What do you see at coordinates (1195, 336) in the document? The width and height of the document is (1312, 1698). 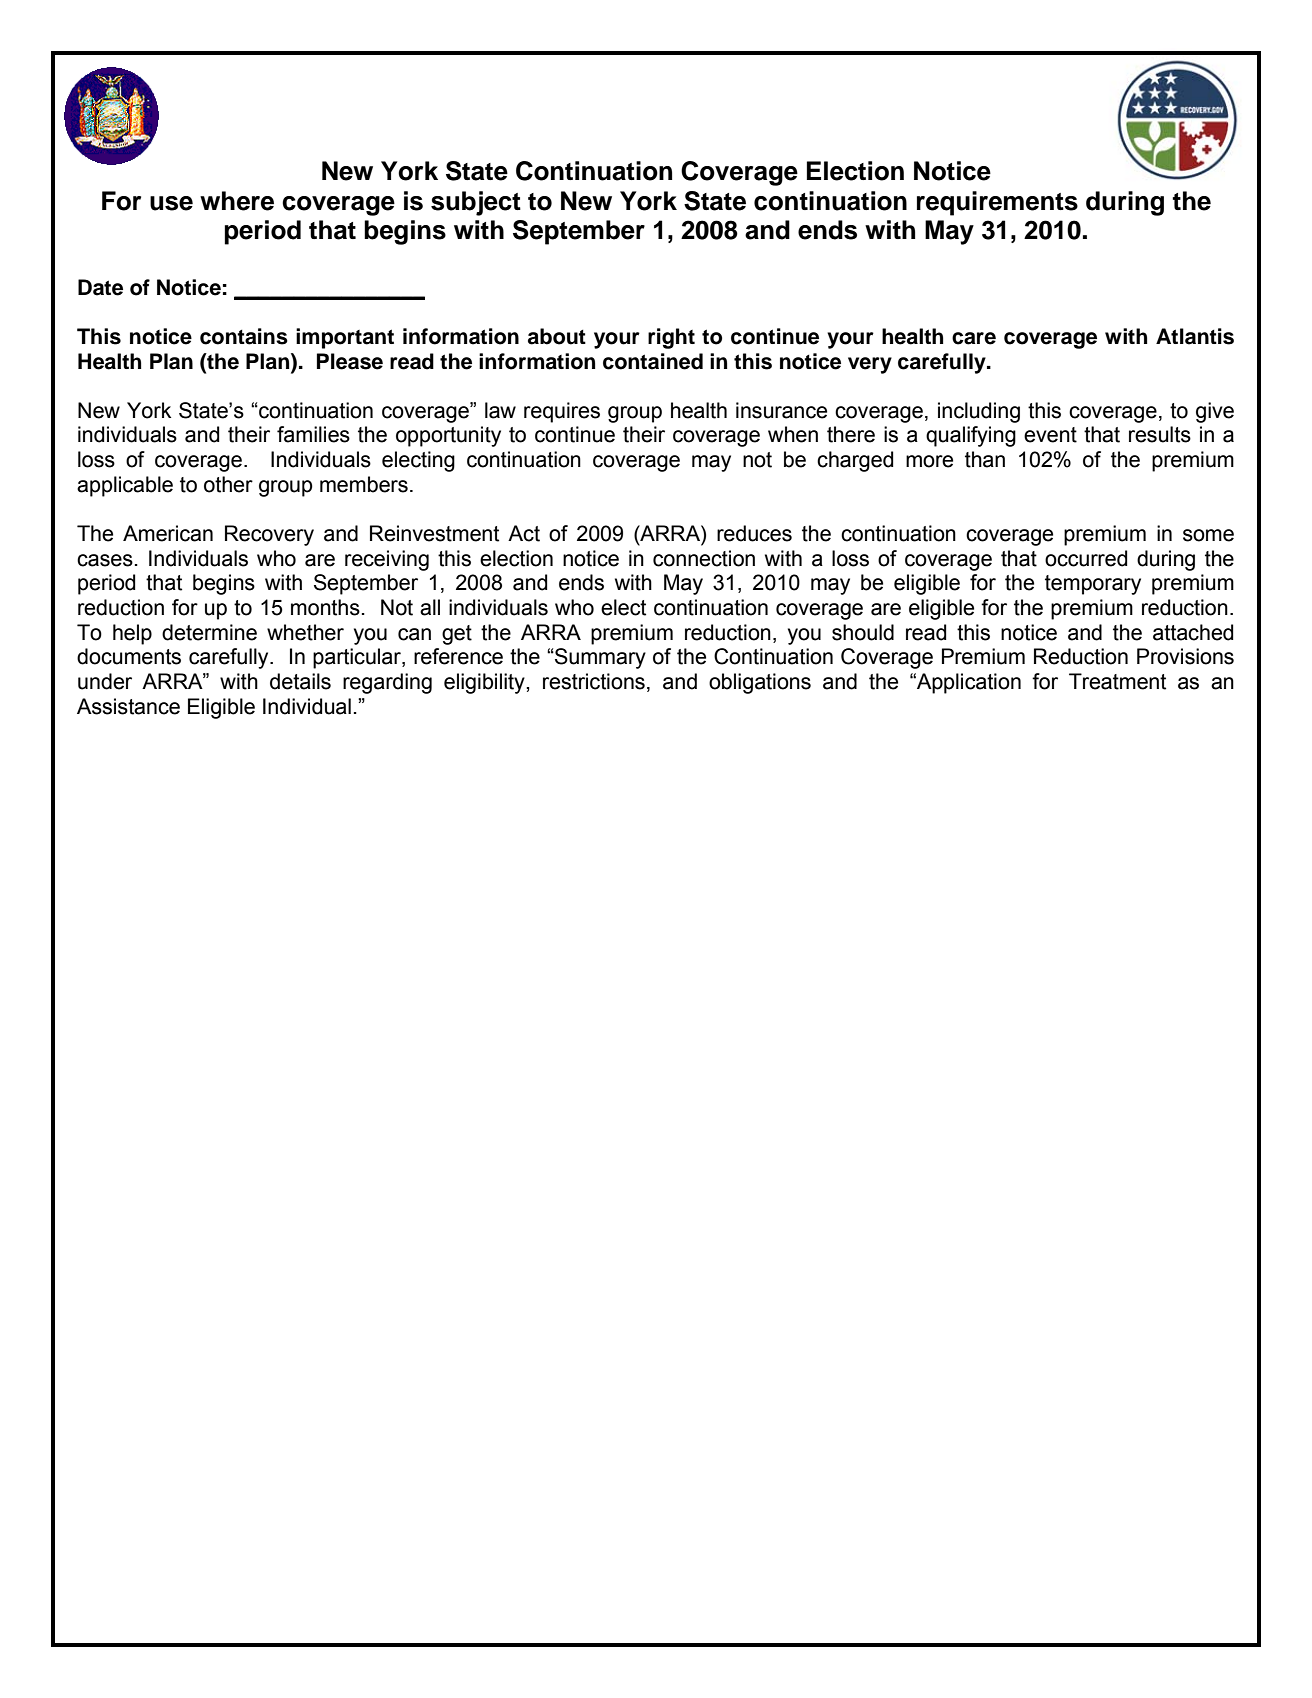 I see `Atlantis` at bounding box center [1195, 336].
